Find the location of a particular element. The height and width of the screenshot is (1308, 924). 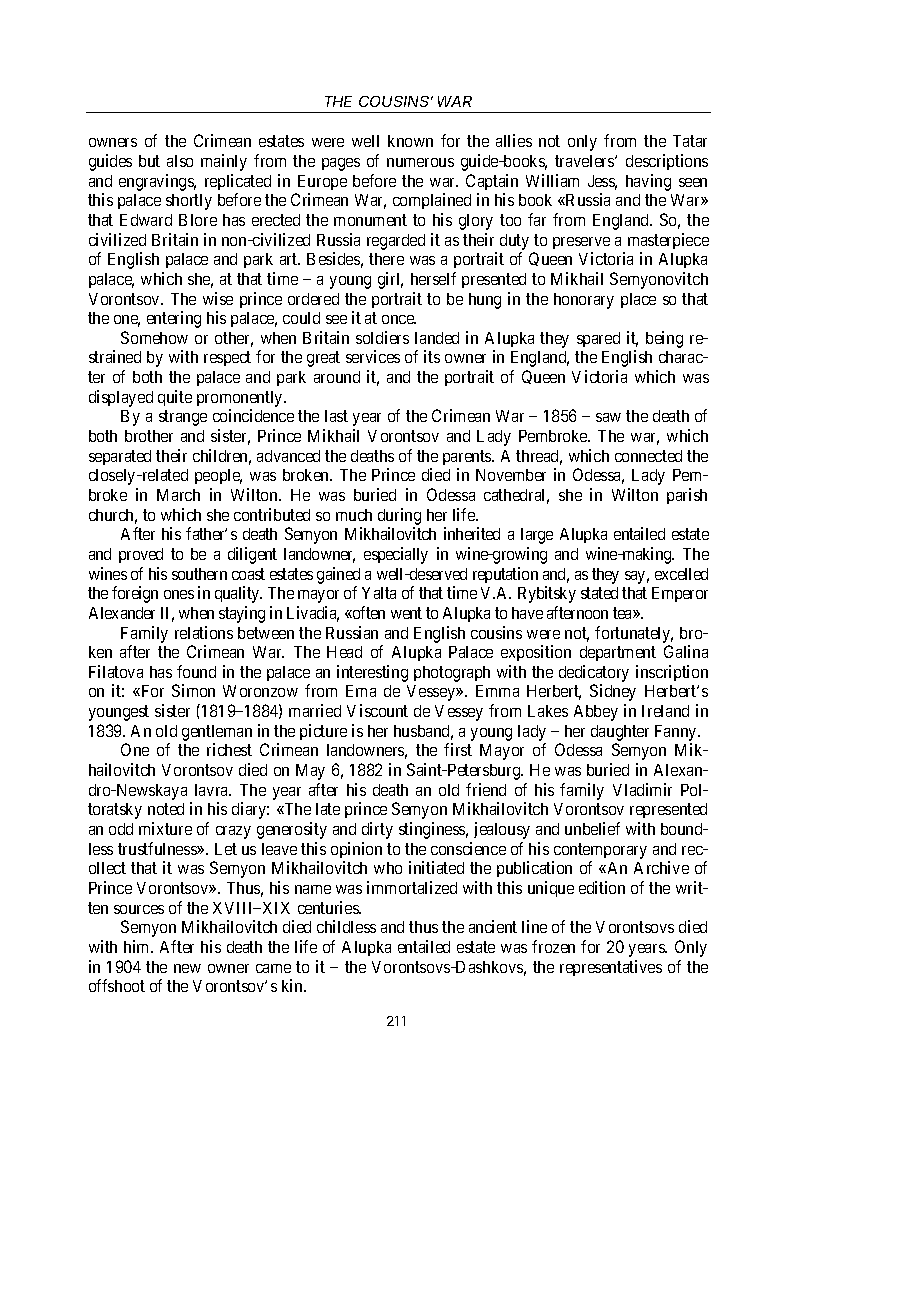

stated is located at coordinates (599, 593).
